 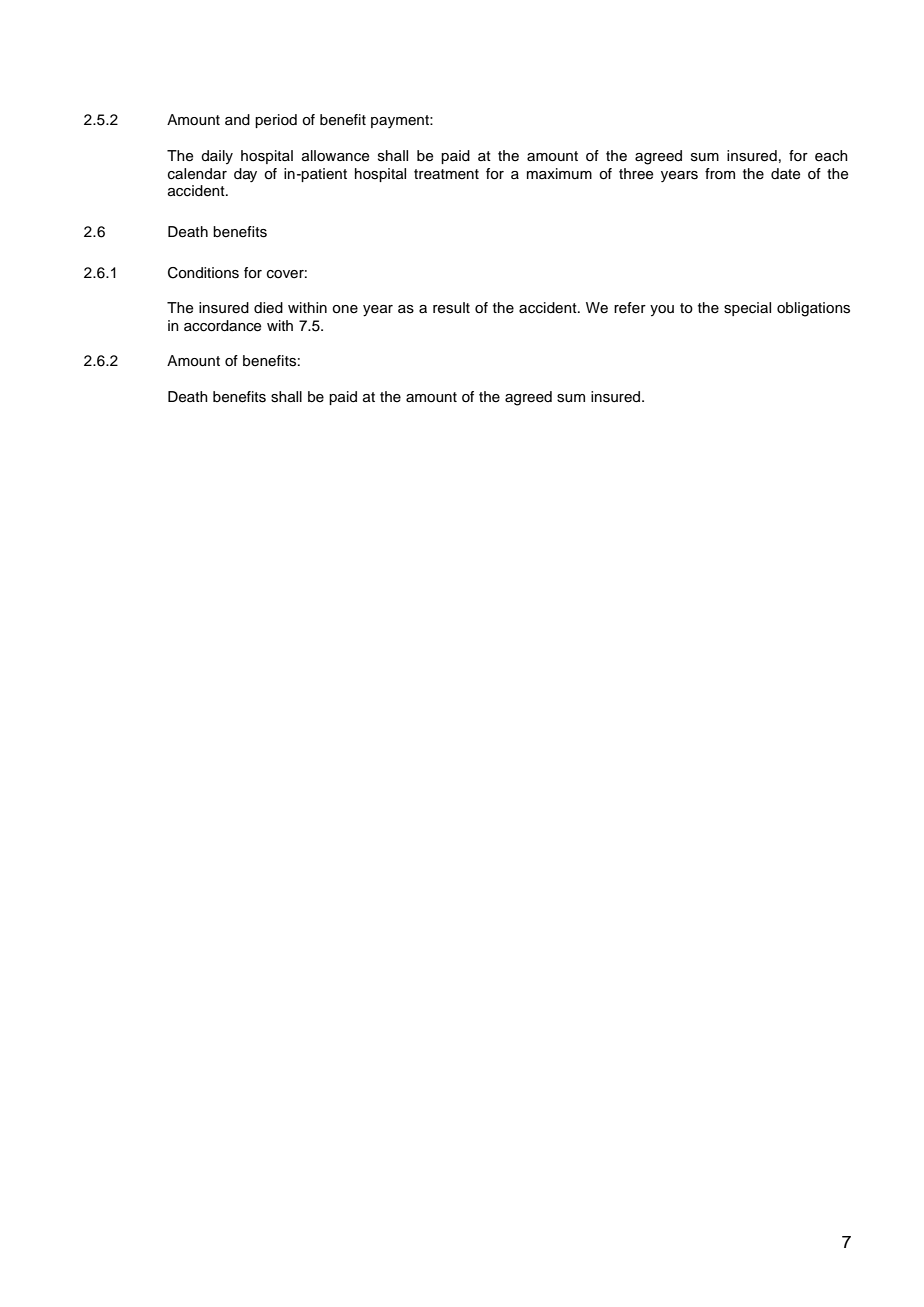 What do you see at coordinates (335, 156) in the screenshot?
I see `allowance` at bounding box center [335, 156].
